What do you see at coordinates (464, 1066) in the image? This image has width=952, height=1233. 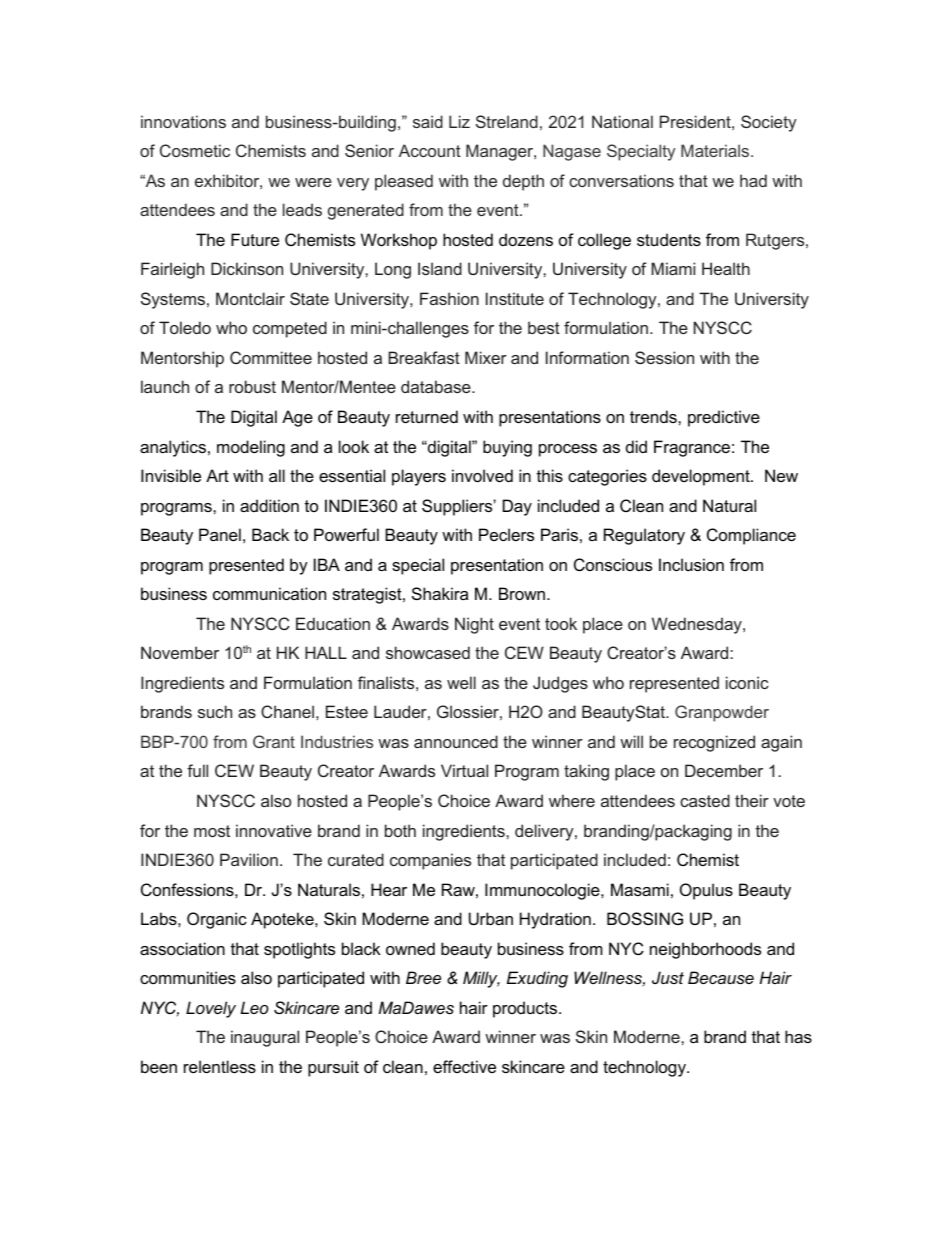 I see `effective` at bounding box center [464, 1066].
